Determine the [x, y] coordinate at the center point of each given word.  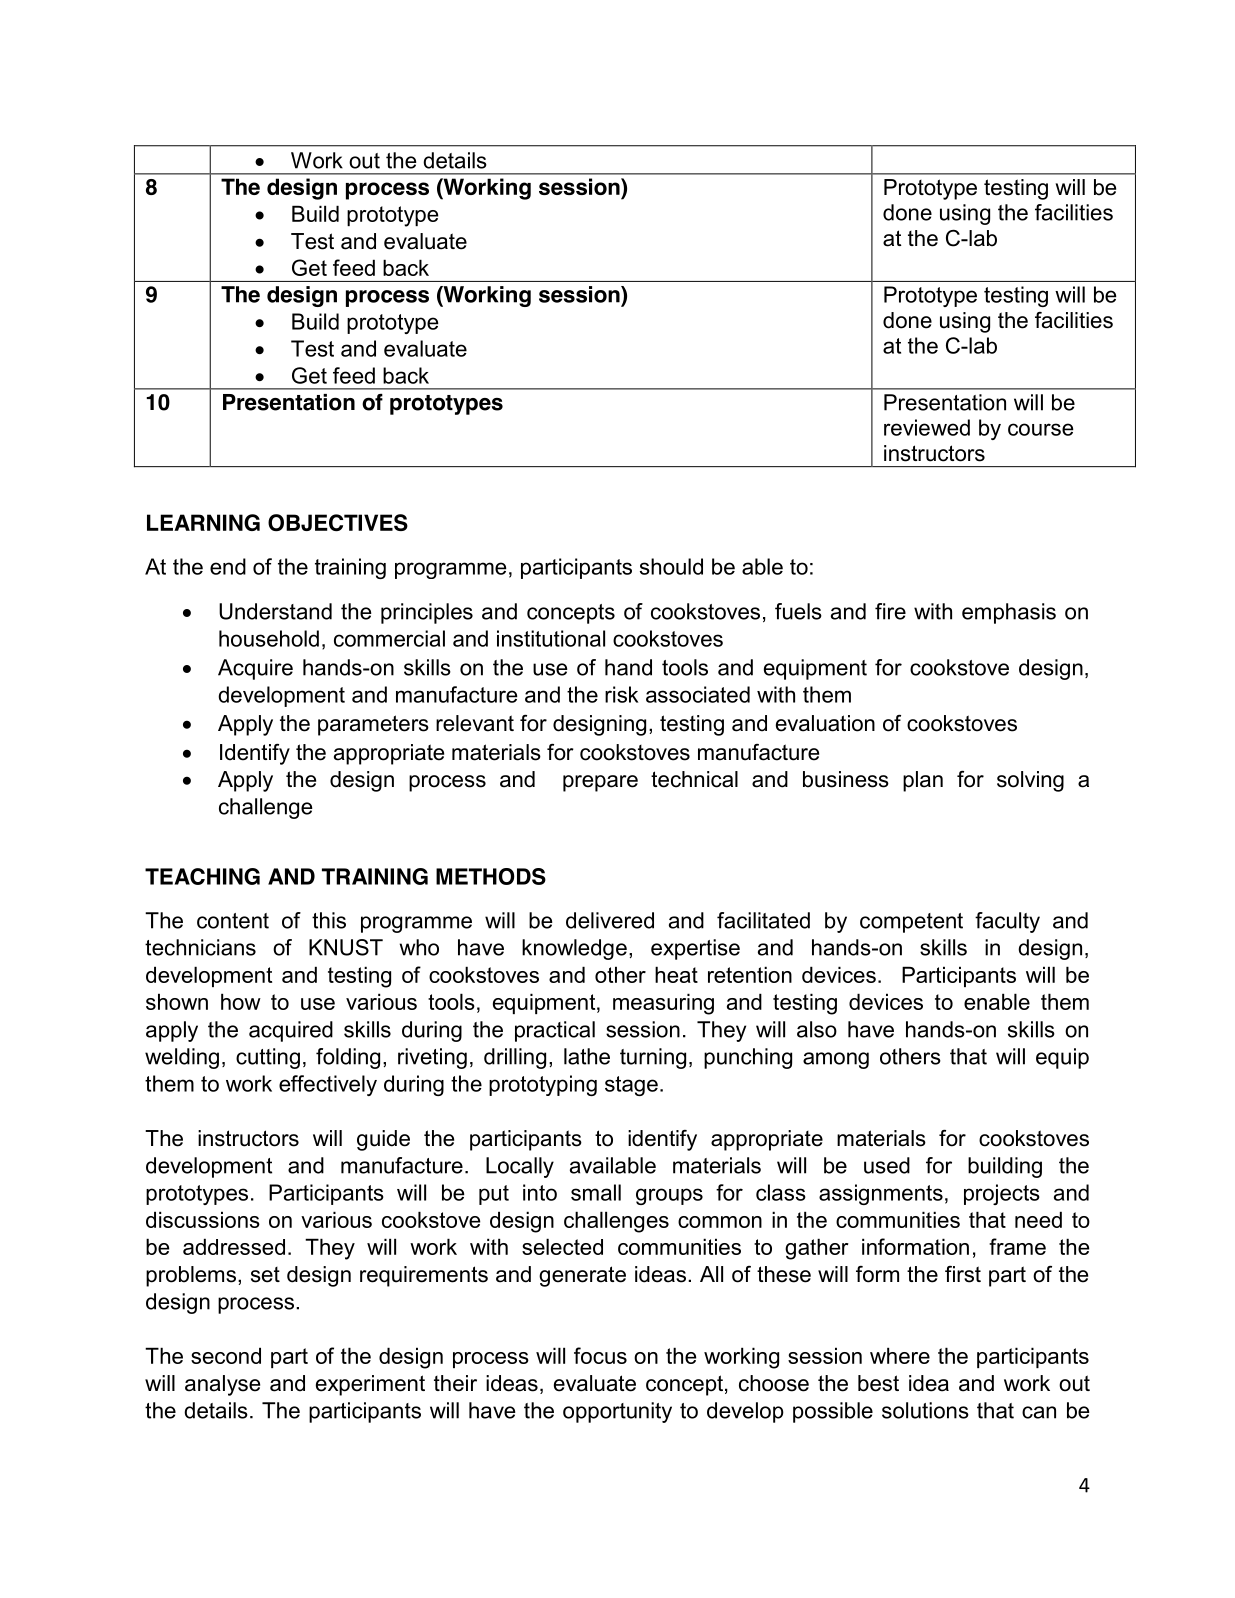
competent [911, 923]
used [887, 1165]
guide [383, 1140]
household [269, 638]
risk [621, 694]
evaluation [825, 723]
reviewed [927, 427]
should [671, 566]
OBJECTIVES [338, 522]
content [233, 921]
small [596, 1192]
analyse [222, 1385]
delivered [610, 920]
